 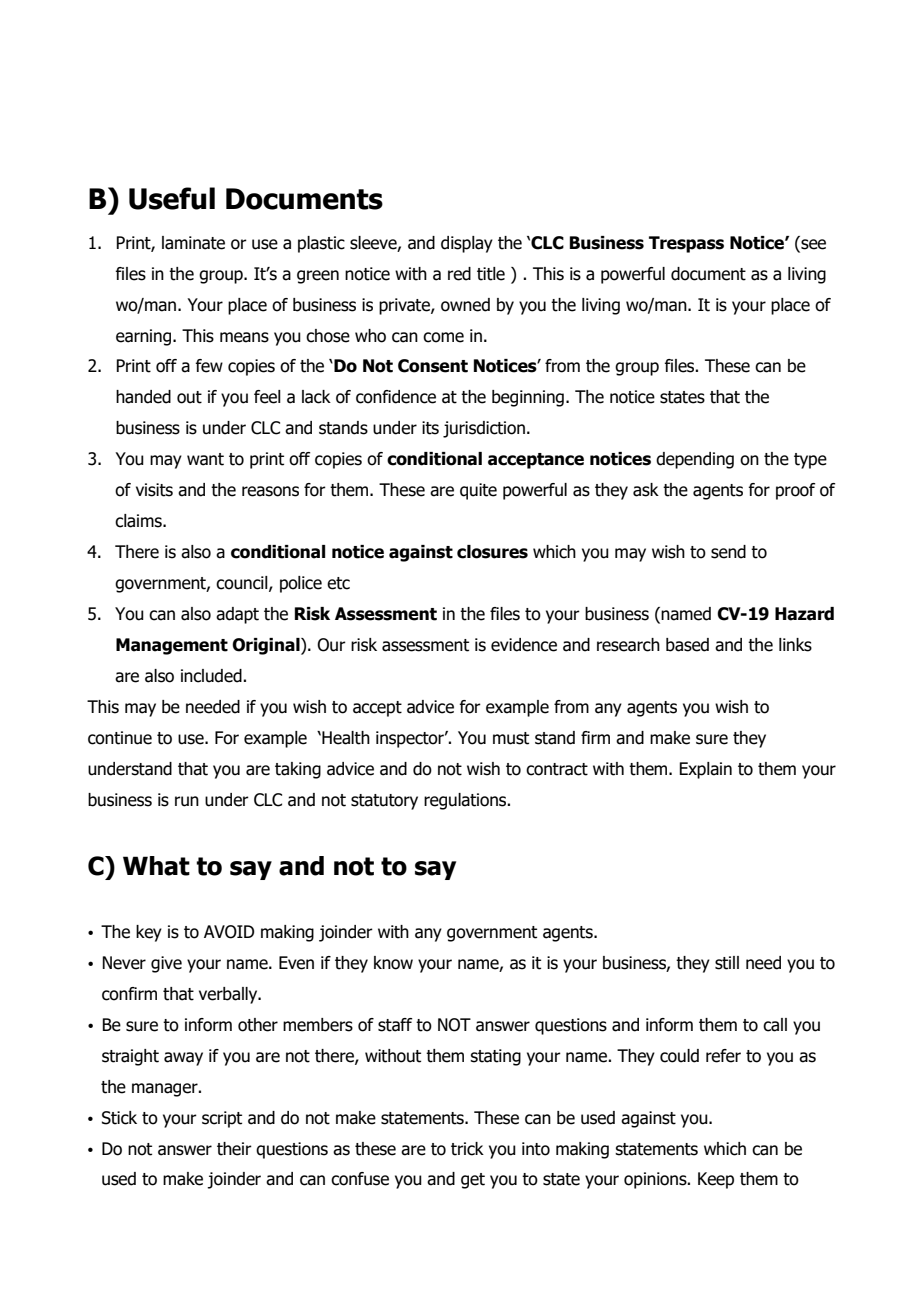 I want to click on display, so click(x=467, y=244).
